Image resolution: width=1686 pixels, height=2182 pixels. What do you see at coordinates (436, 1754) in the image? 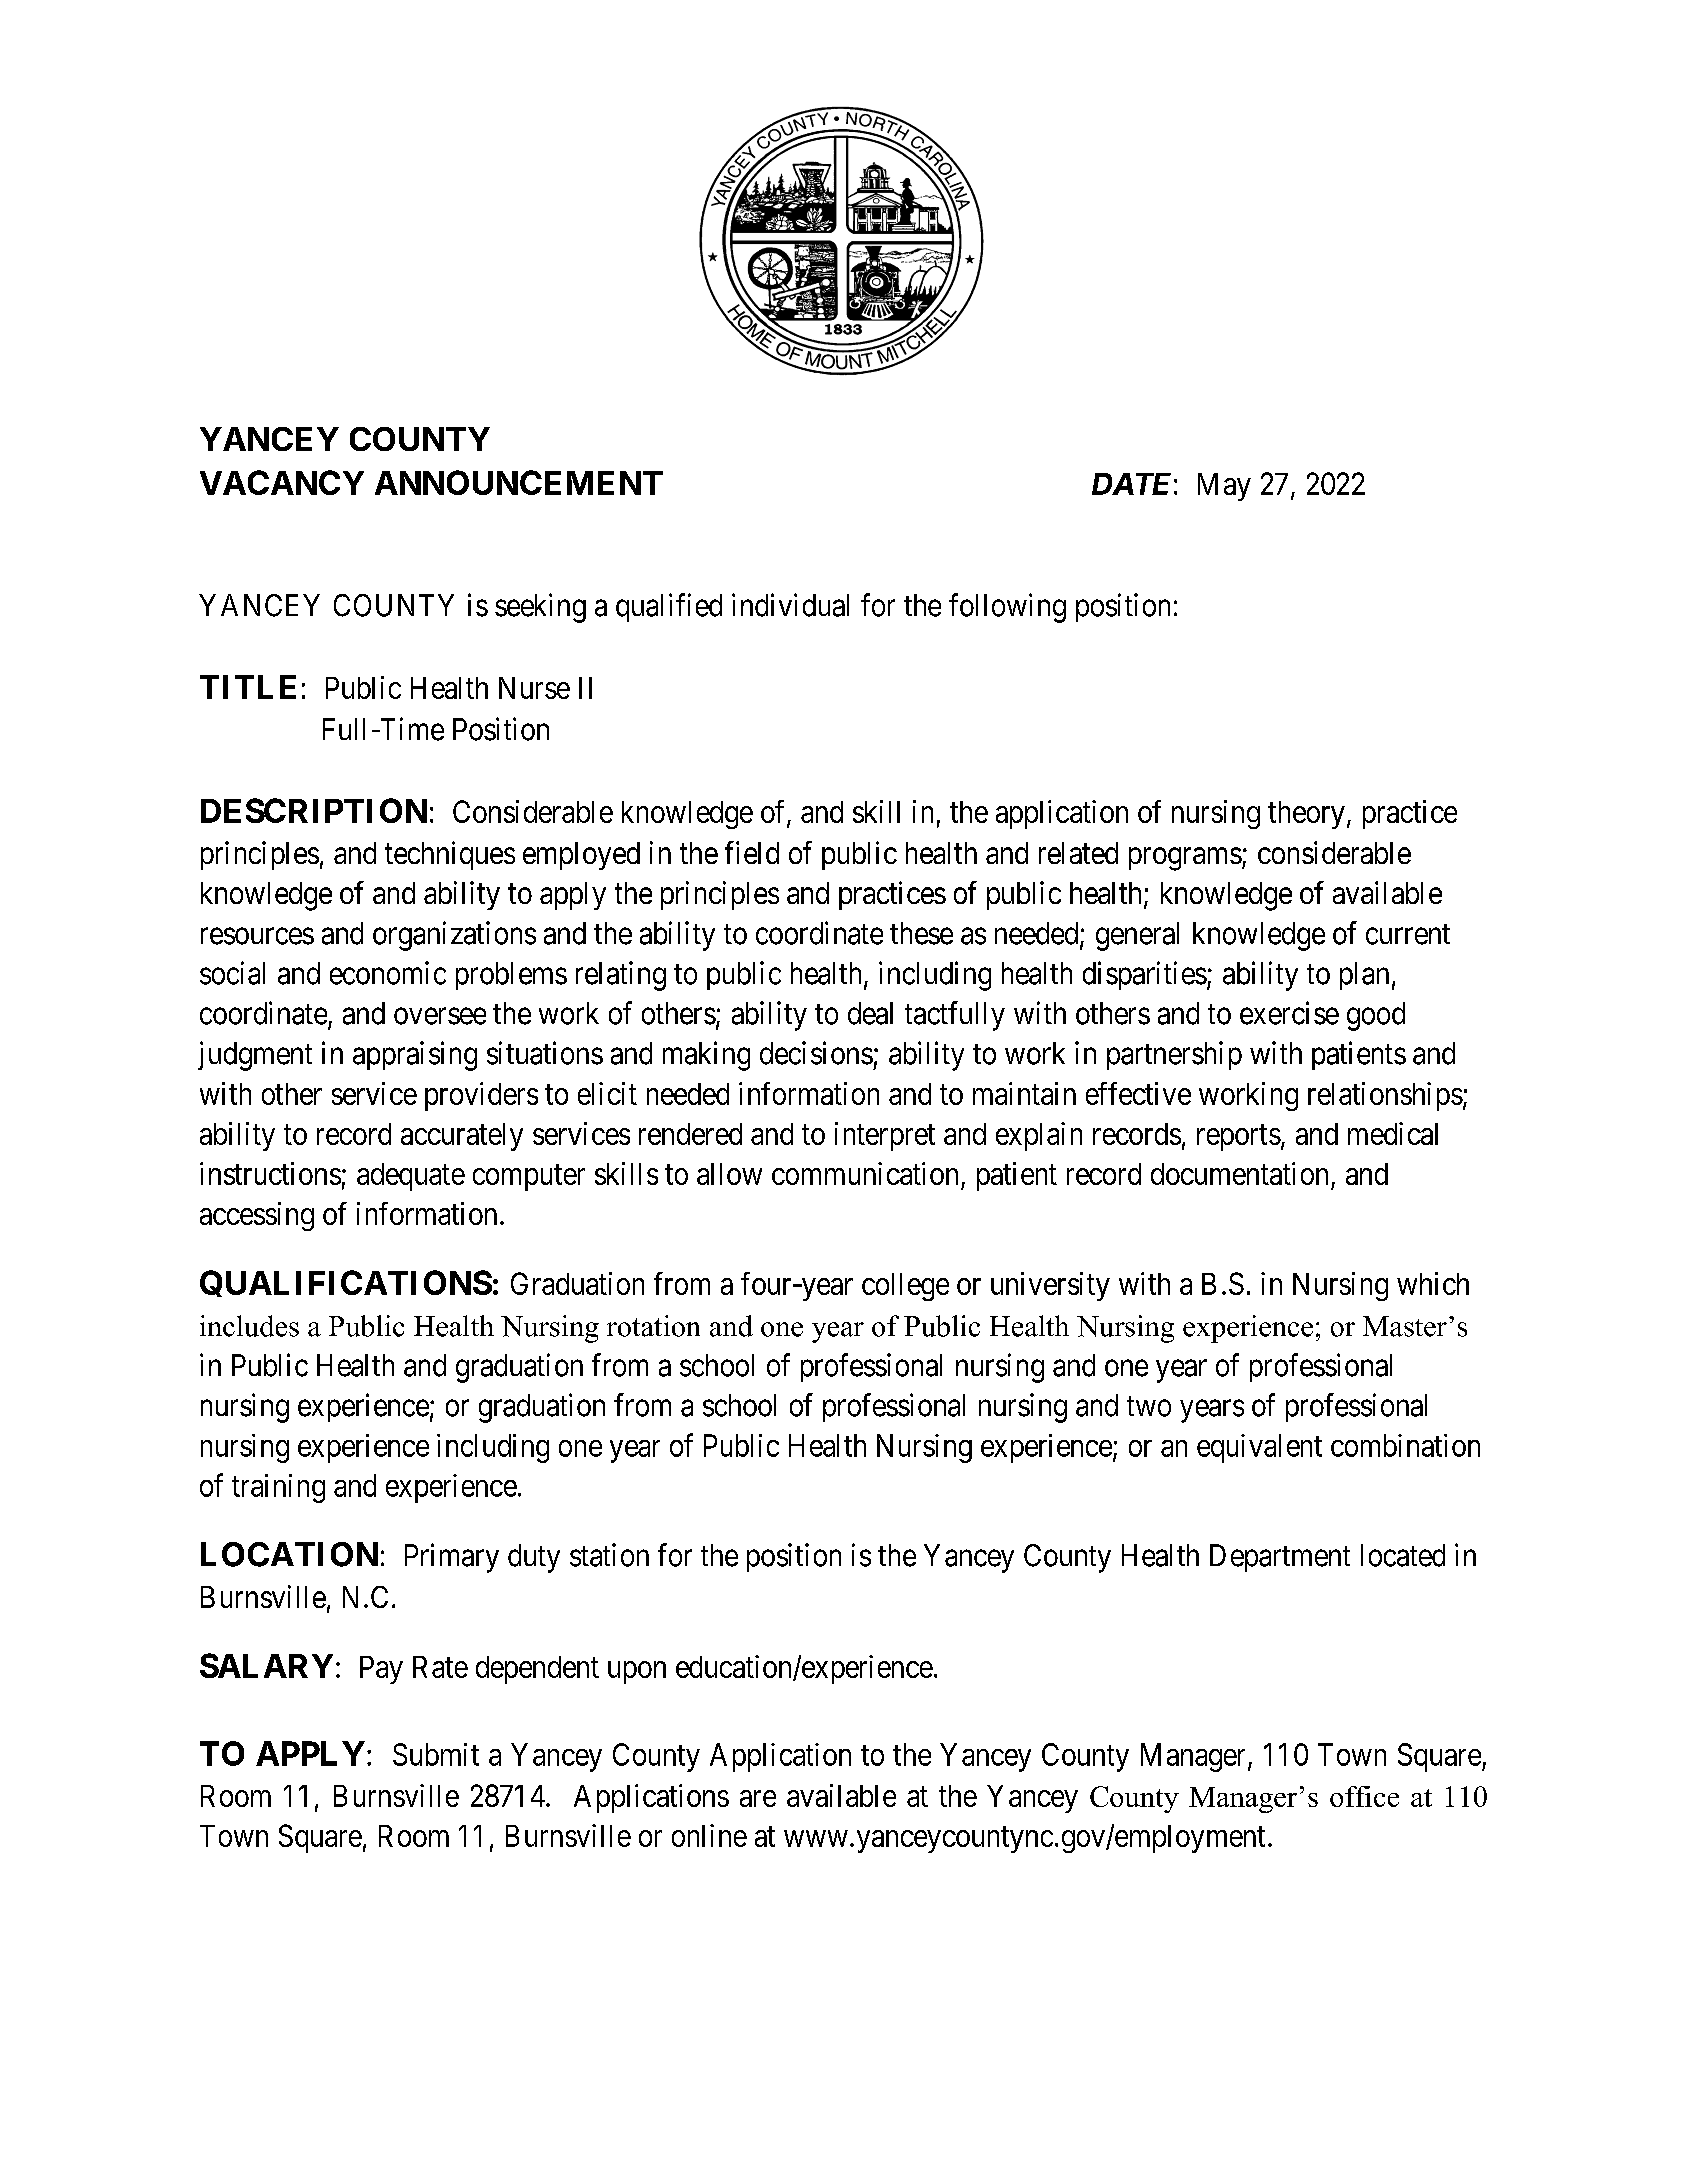
I see `Submit` at bounding box center [436, 1754].
